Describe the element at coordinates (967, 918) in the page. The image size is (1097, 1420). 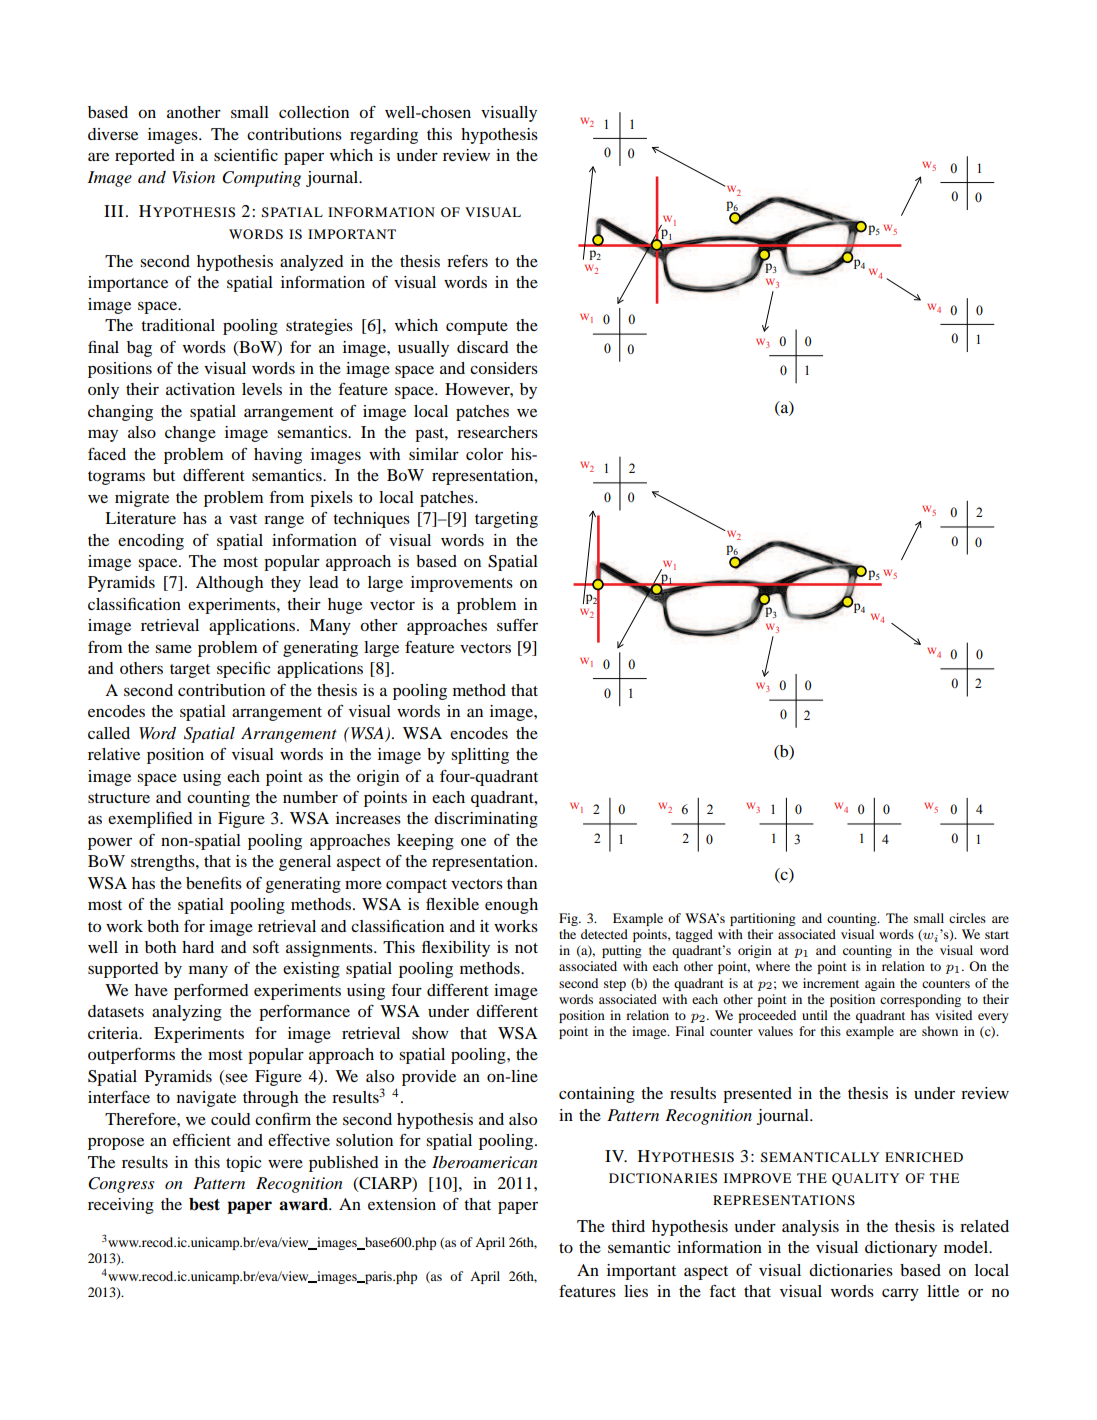
I see `circles` at that location.
